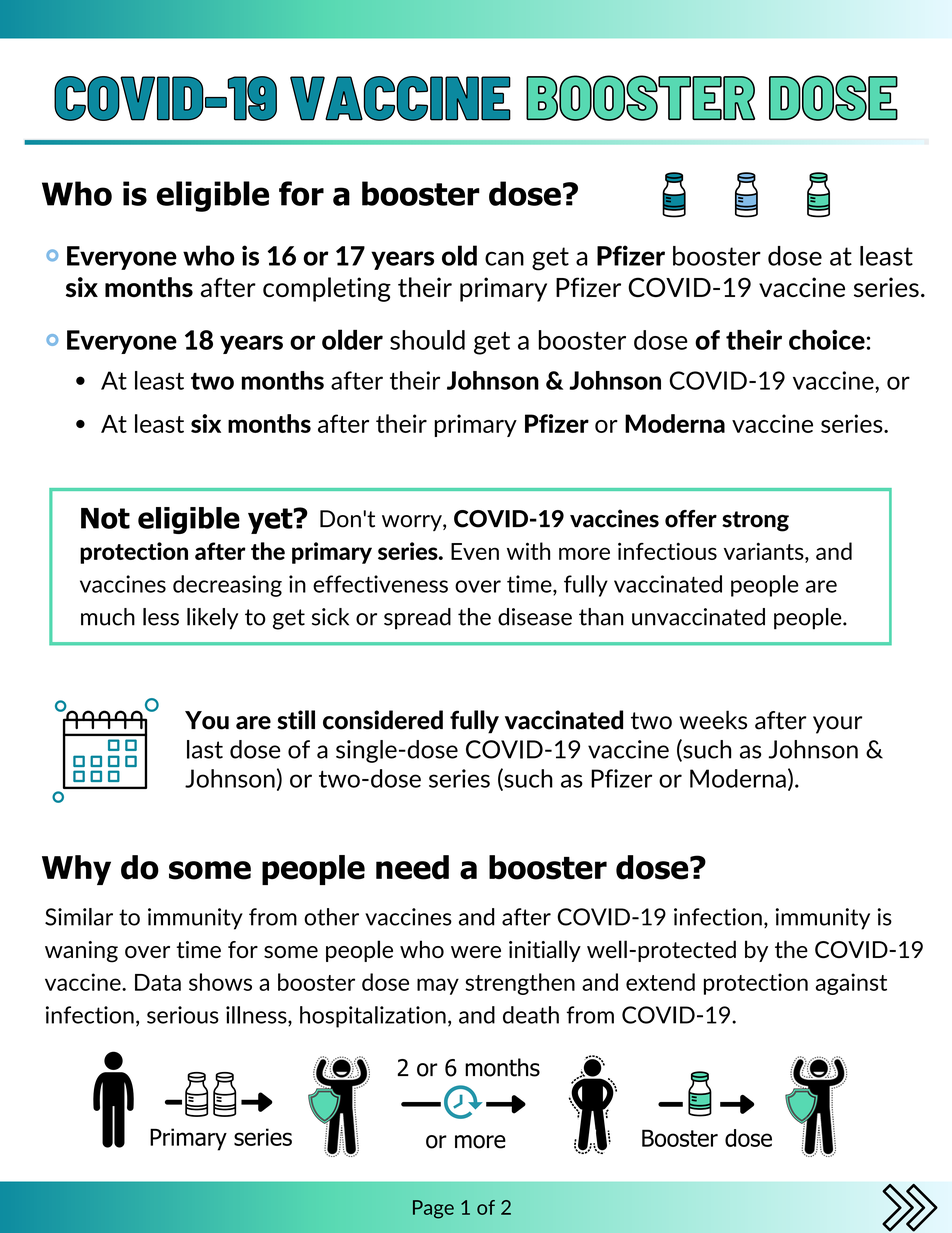 This screenshot has width=952, height=1233. Describe the element at coordinates (161, 617) in the screenshot. I see `less` at that location.
